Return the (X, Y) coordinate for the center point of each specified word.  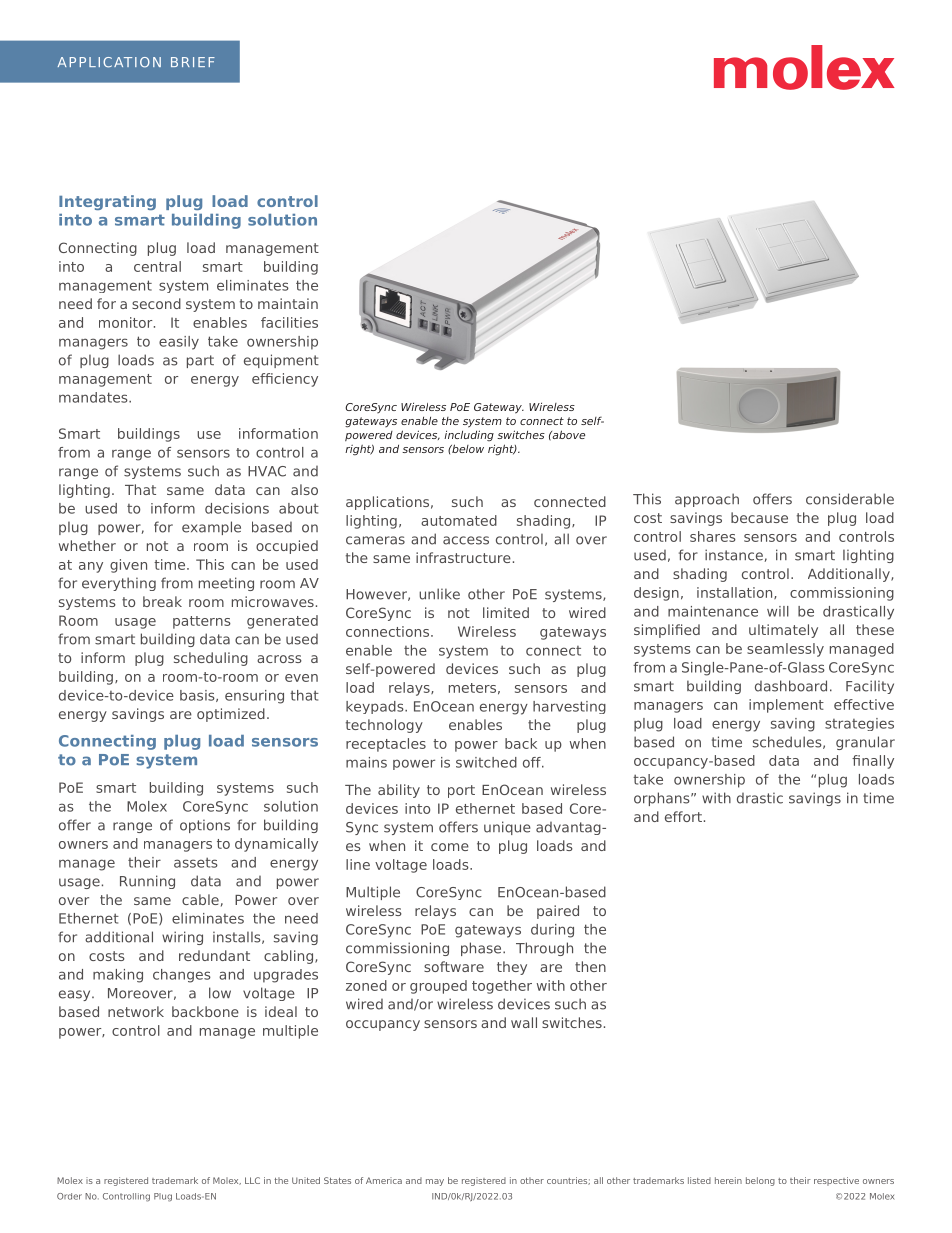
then (590, 966)
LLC (252, 1180)
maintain (288, 303)
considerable (850, 499)
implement (786, 706)
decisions (237, 508)
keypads (376, 707)
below (467, 448)
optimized (231, 715)
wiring (182, 938)
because (759, 517)
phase (482, 949)
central (157, 266)
